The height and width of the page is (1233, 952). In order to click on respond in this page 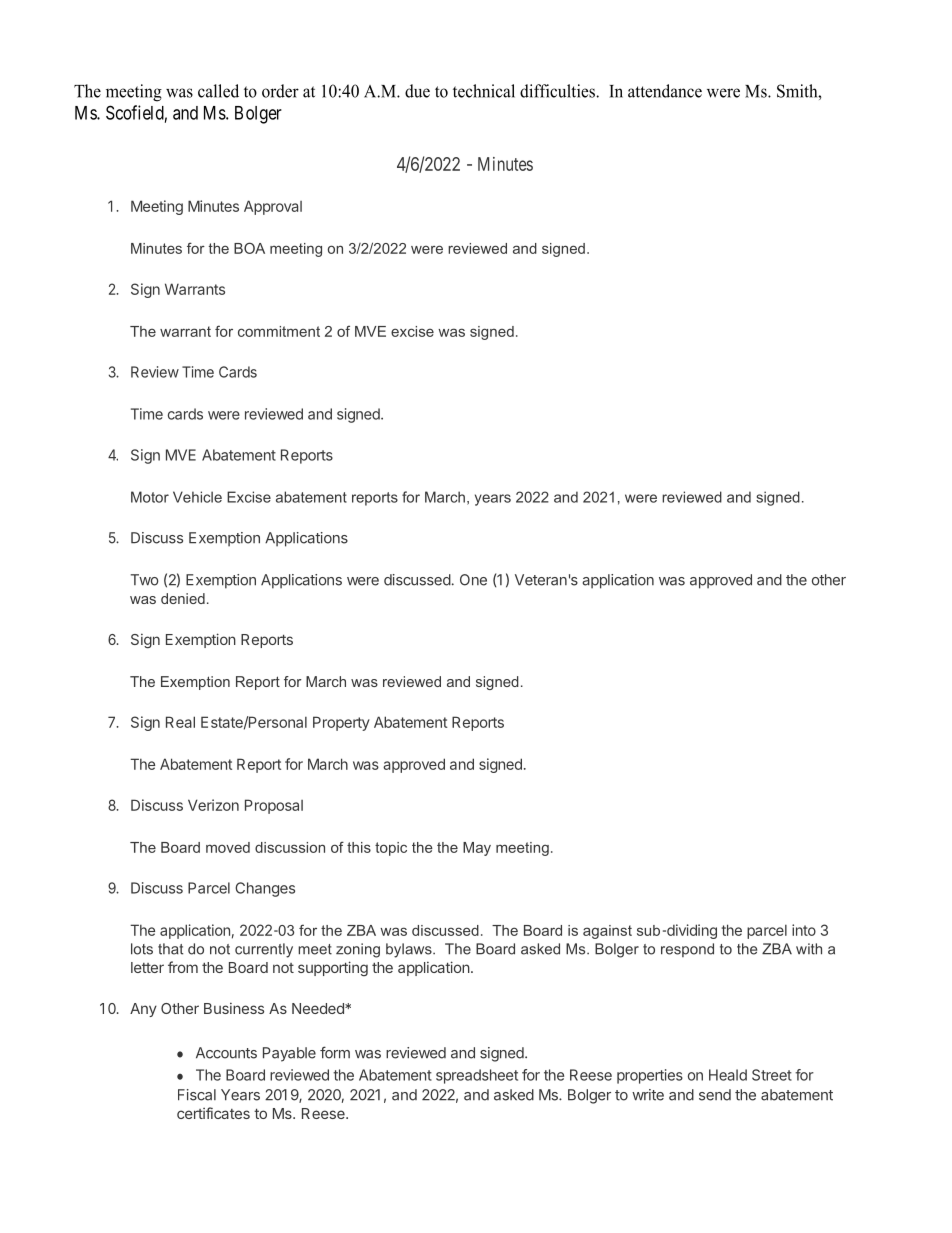, I will do `click(687, 950)`.
